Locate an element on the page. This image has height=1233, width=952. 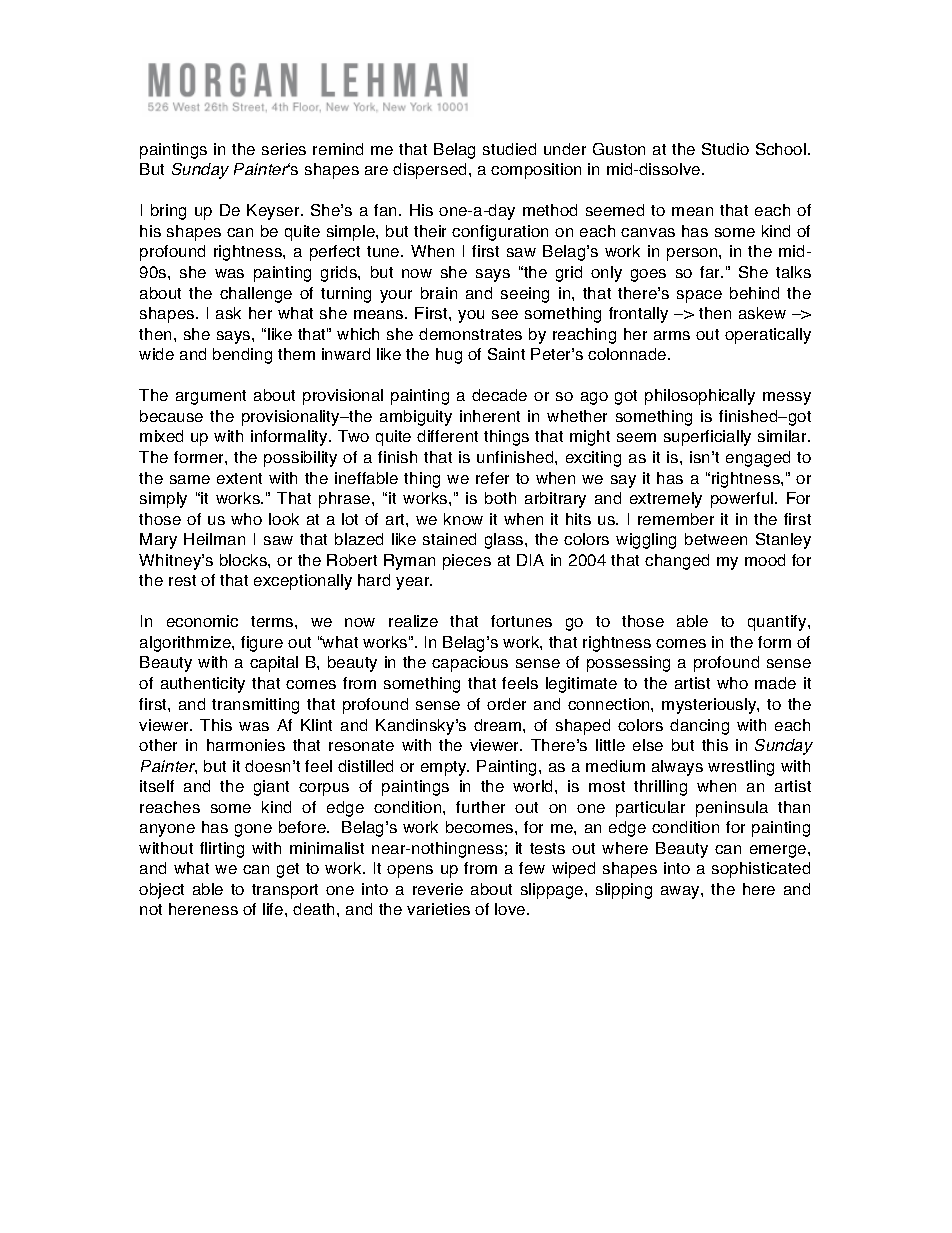
transport is located at coordinates (285, 891).
